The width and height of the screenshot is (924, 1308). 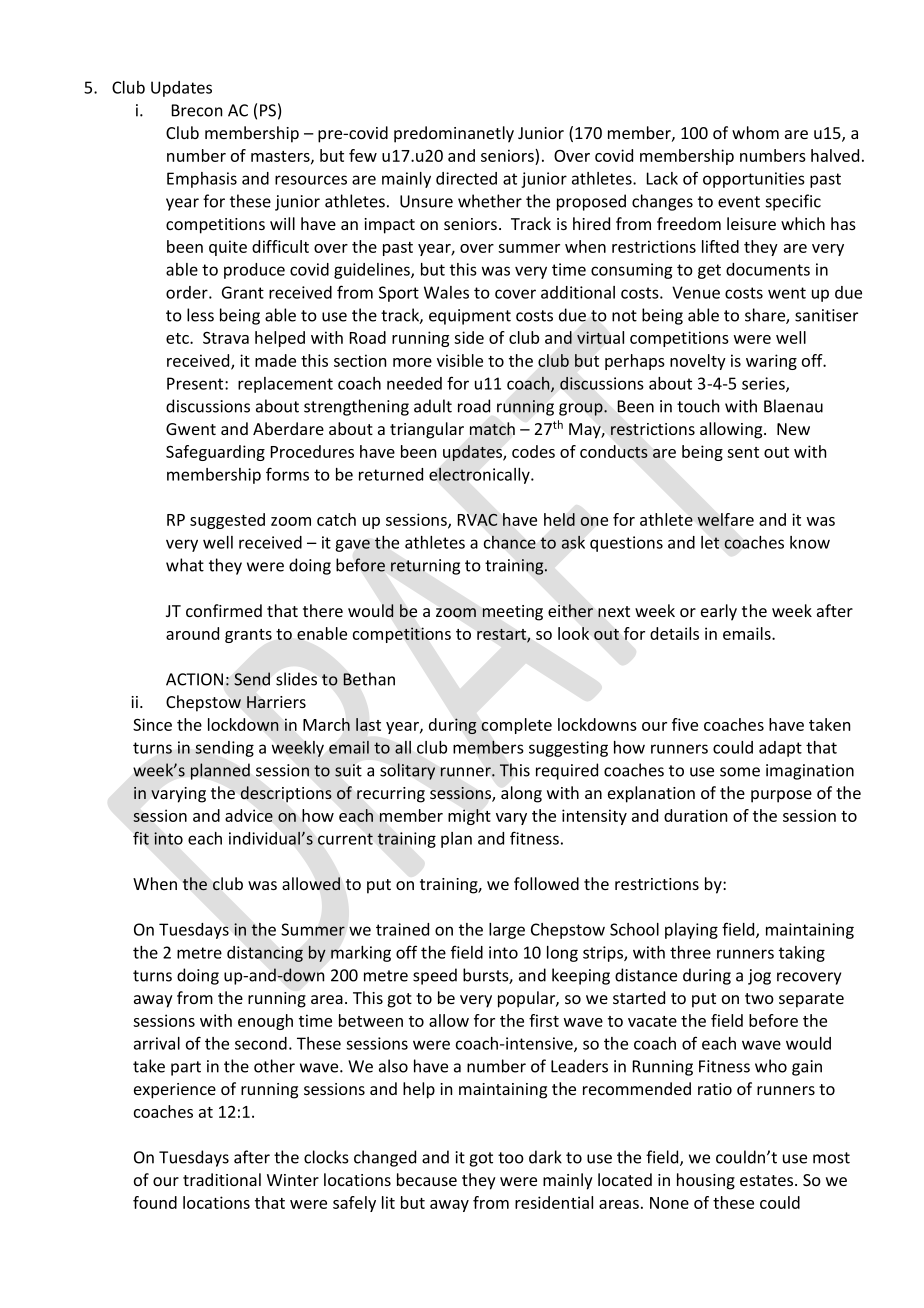 I want to click on Emphasis, so click(x=202, y=180).
